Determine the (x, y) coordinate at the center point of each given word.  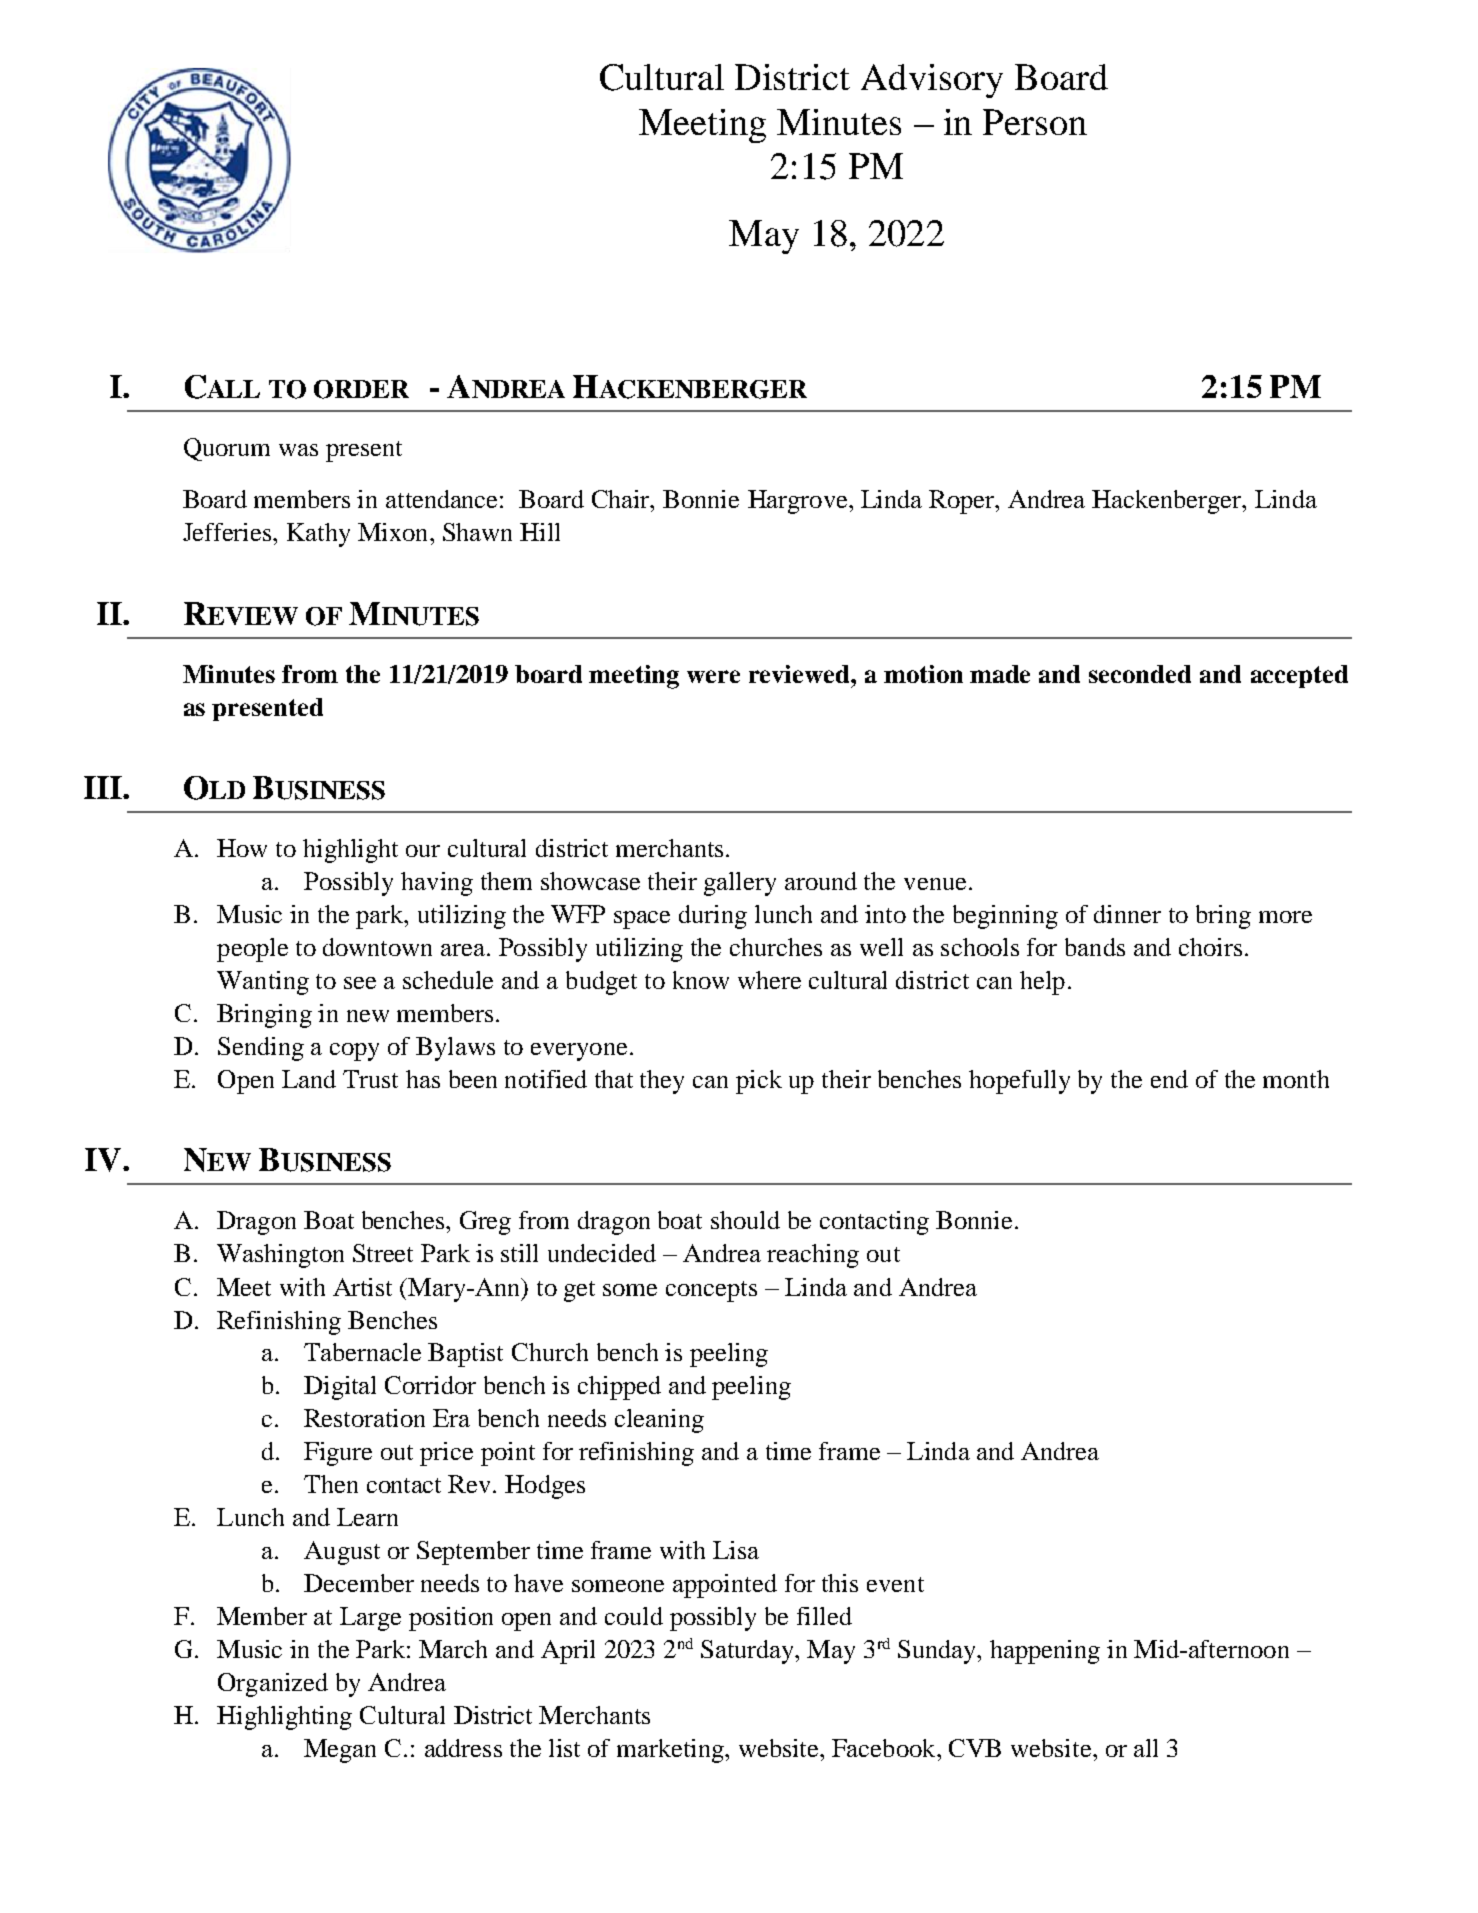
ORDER (361, 389)
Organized (273, 1685)
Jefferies (228, 532)
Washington (280, 1256)
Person (1035, 122)
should (745, 1220)
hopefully (1019, 1082)
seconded (1140, 674)
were (713, 676)
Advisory (932, 81)
